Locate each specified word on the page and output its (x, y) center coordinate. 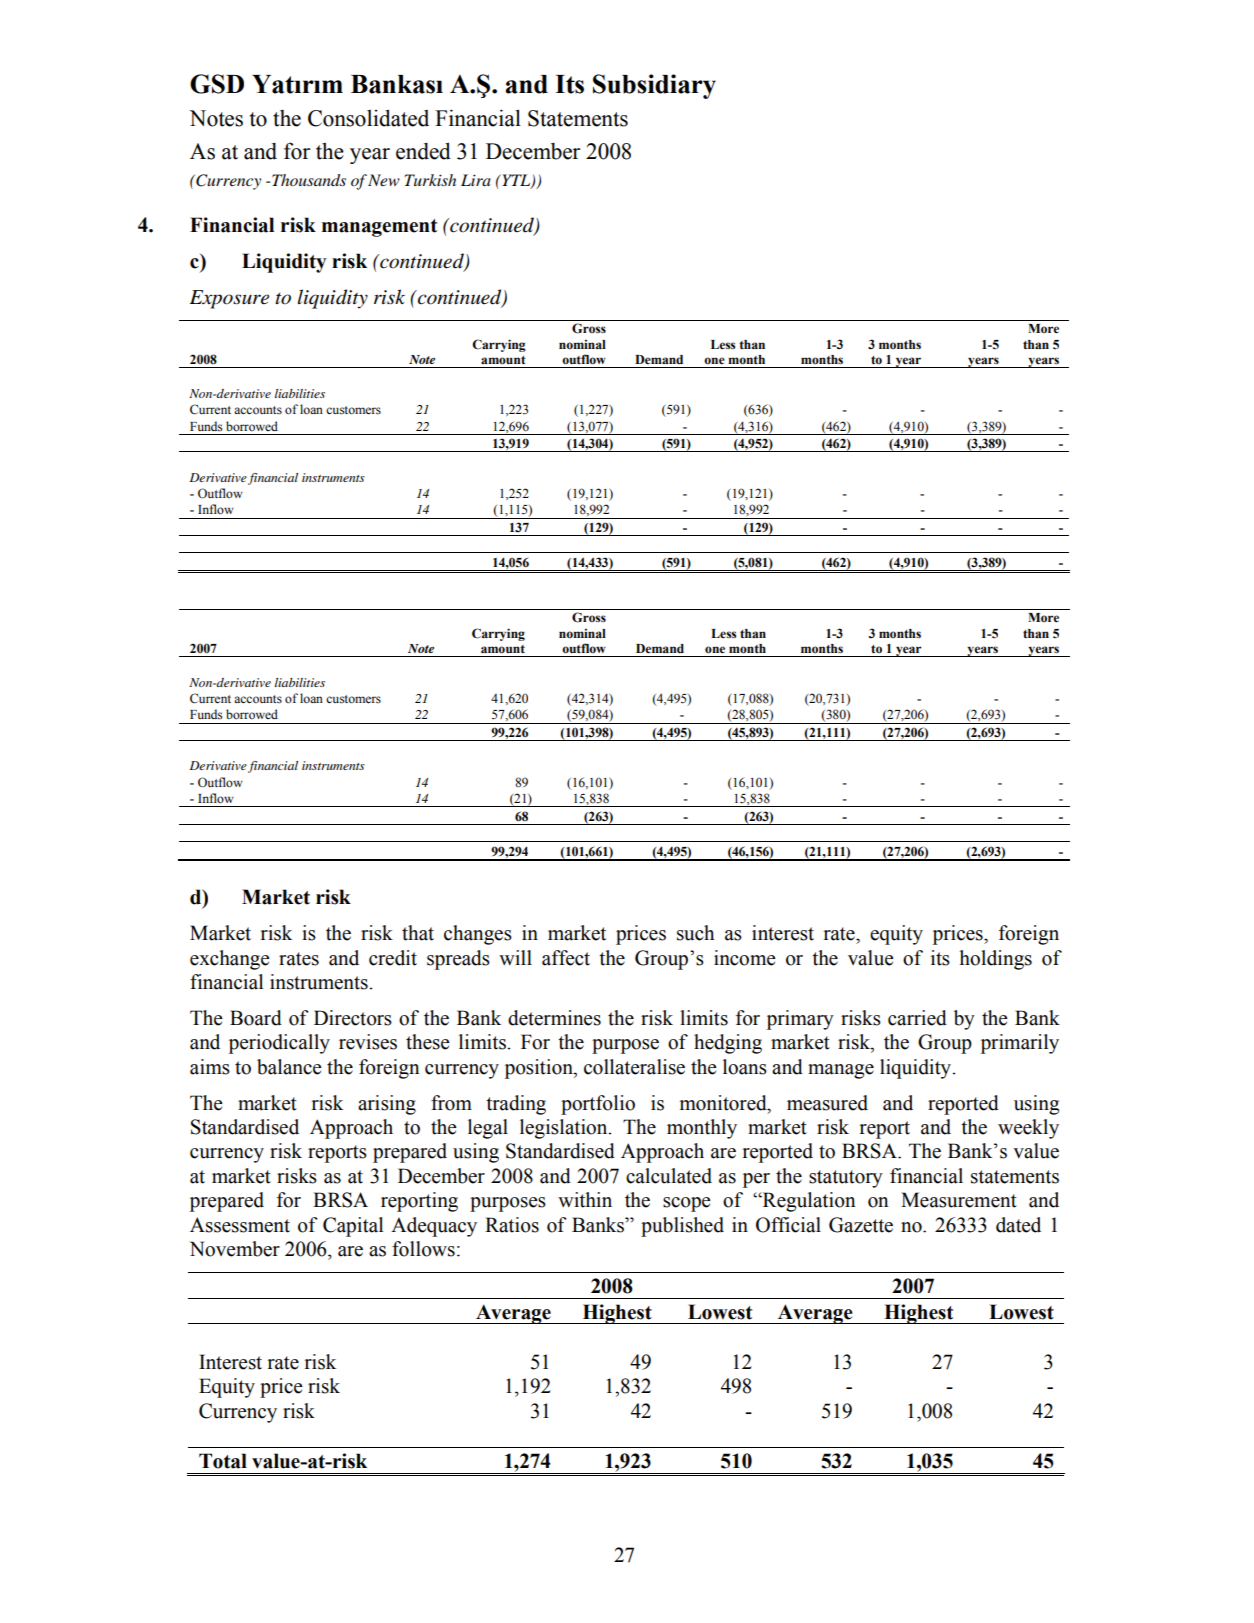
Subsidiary (654, 86)
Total (223, 1461)
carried (917, 1018)
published (682, 1227)
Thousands (309, 180)
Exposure (229, 299)
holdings (996, 960)
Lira (476, 180)
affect (566, 958)
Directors (353, 1018)
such (695, 933)
